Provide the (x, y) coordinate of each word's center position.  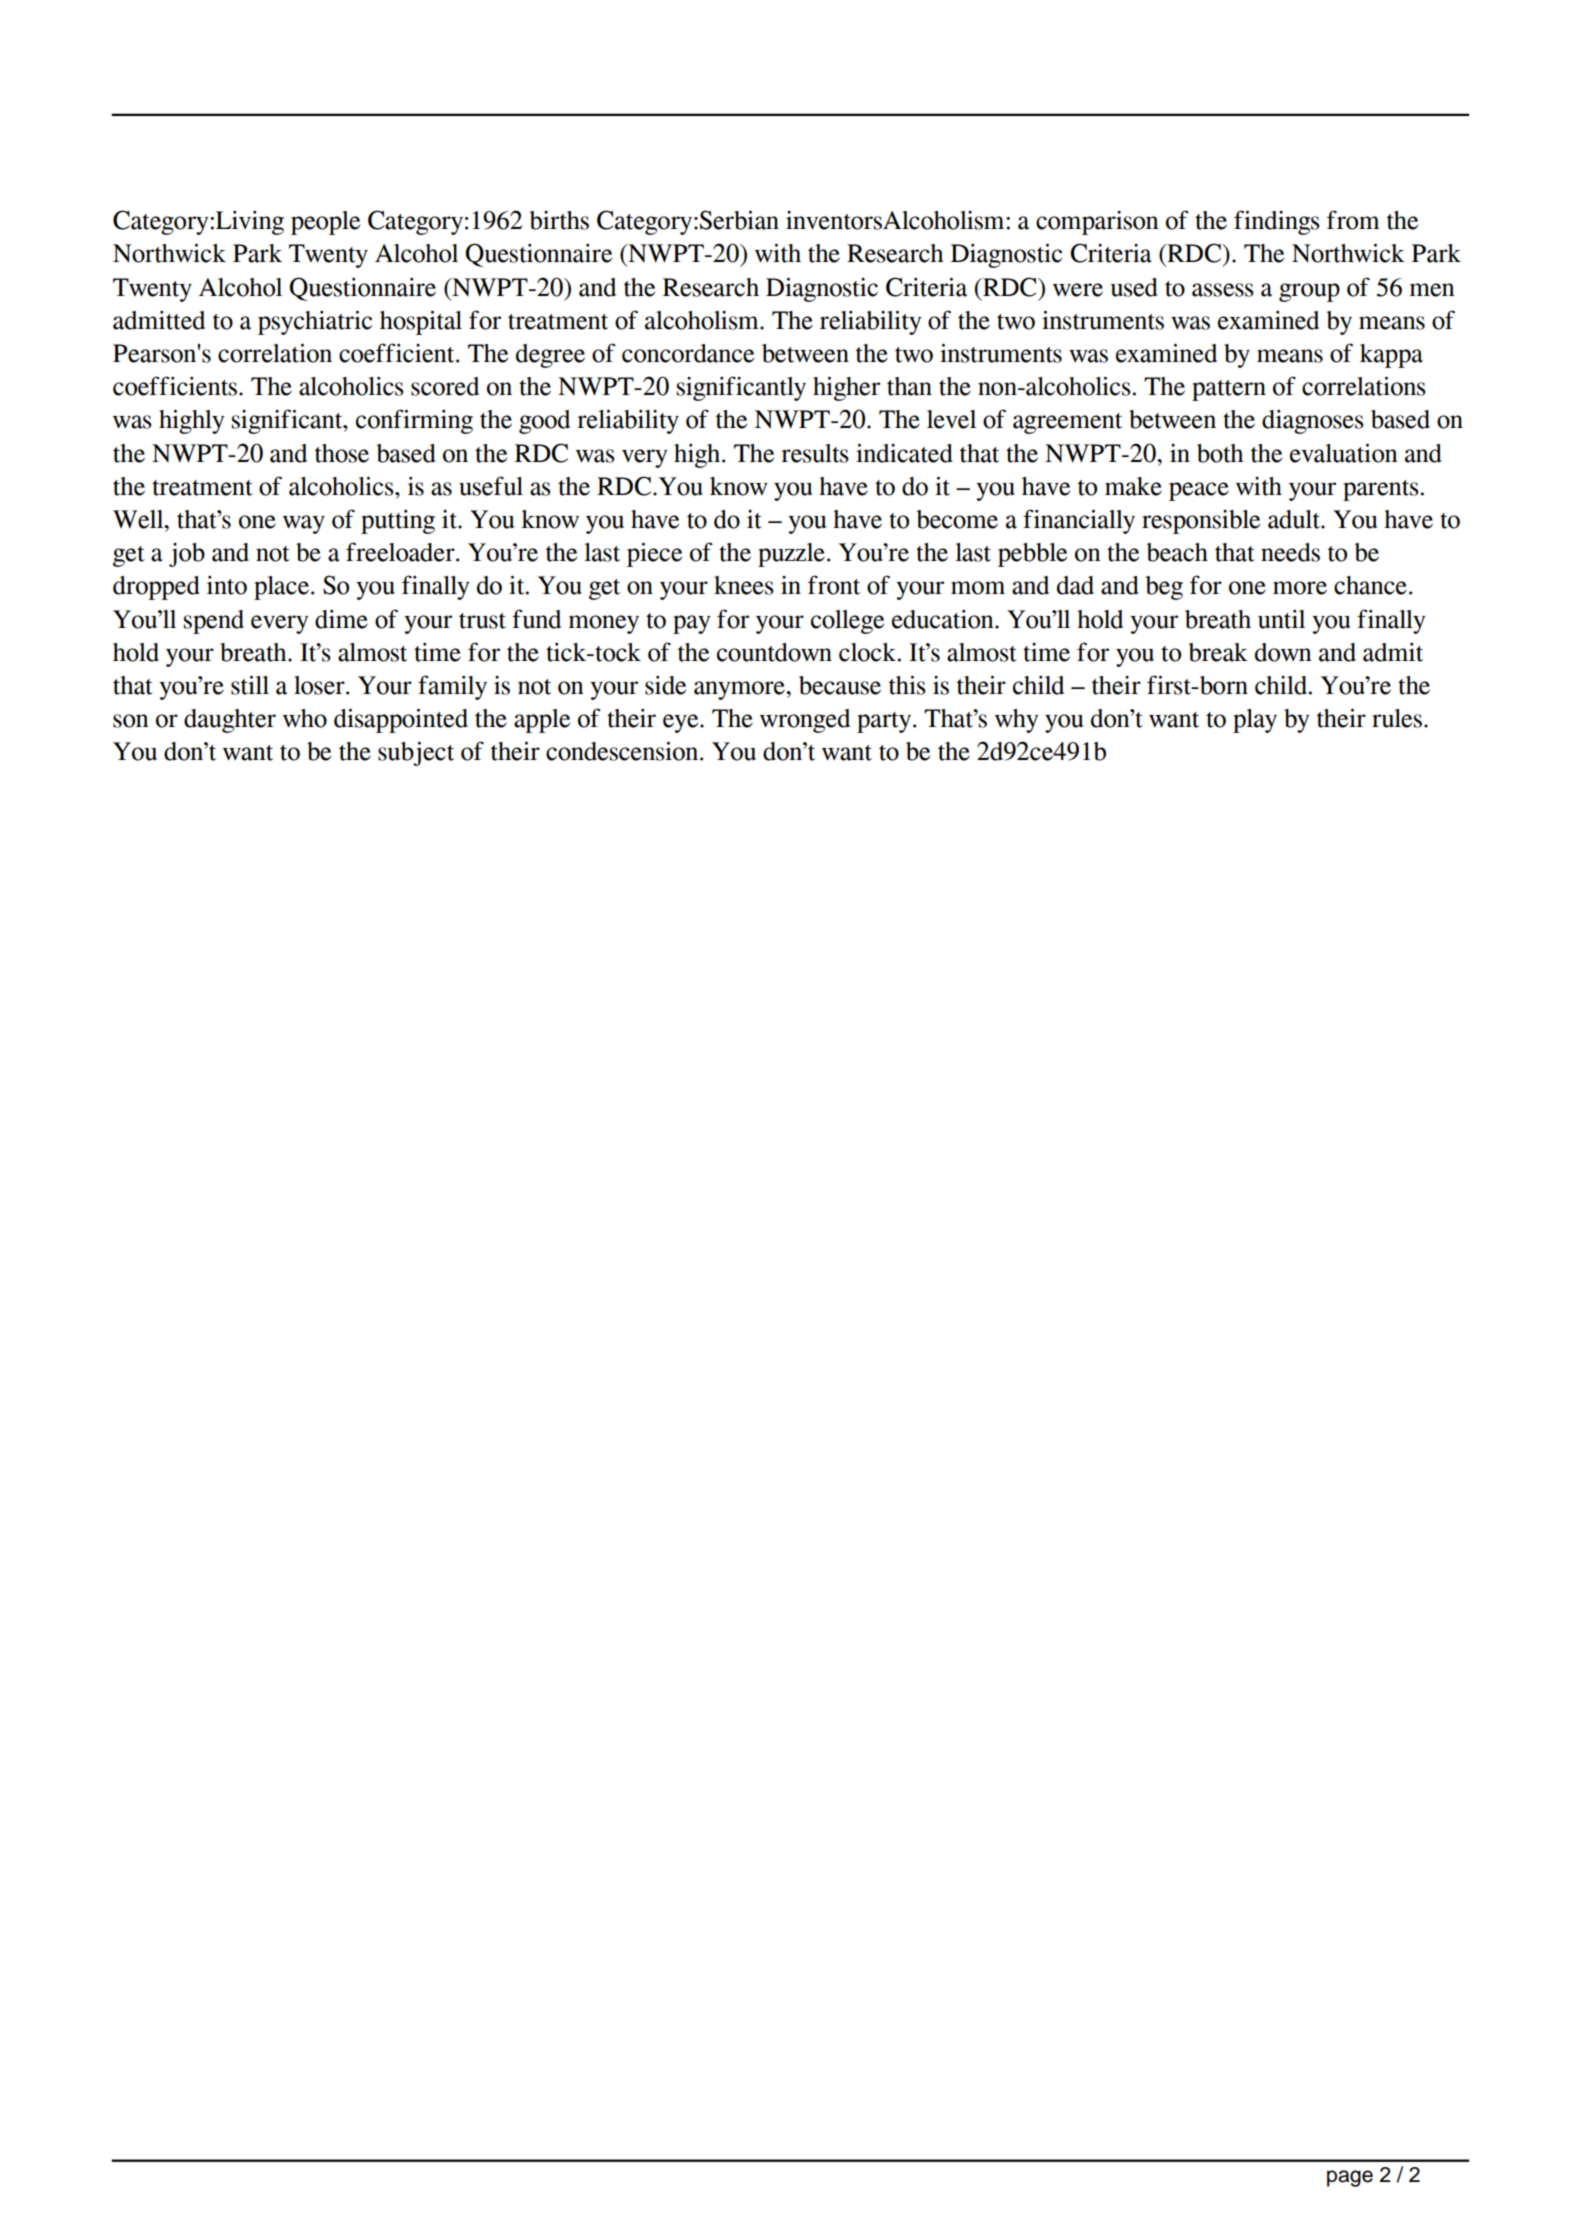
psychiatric (315, 322)
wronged (805, 721)
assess (1223, 290)
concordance (688, 353)
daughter (230, 721)
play (1255, 721)
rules (1397, 718)
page (1350, 2178)
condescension (623, 751)
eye (682, 723)
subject (416, 753)
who (305, 718)
